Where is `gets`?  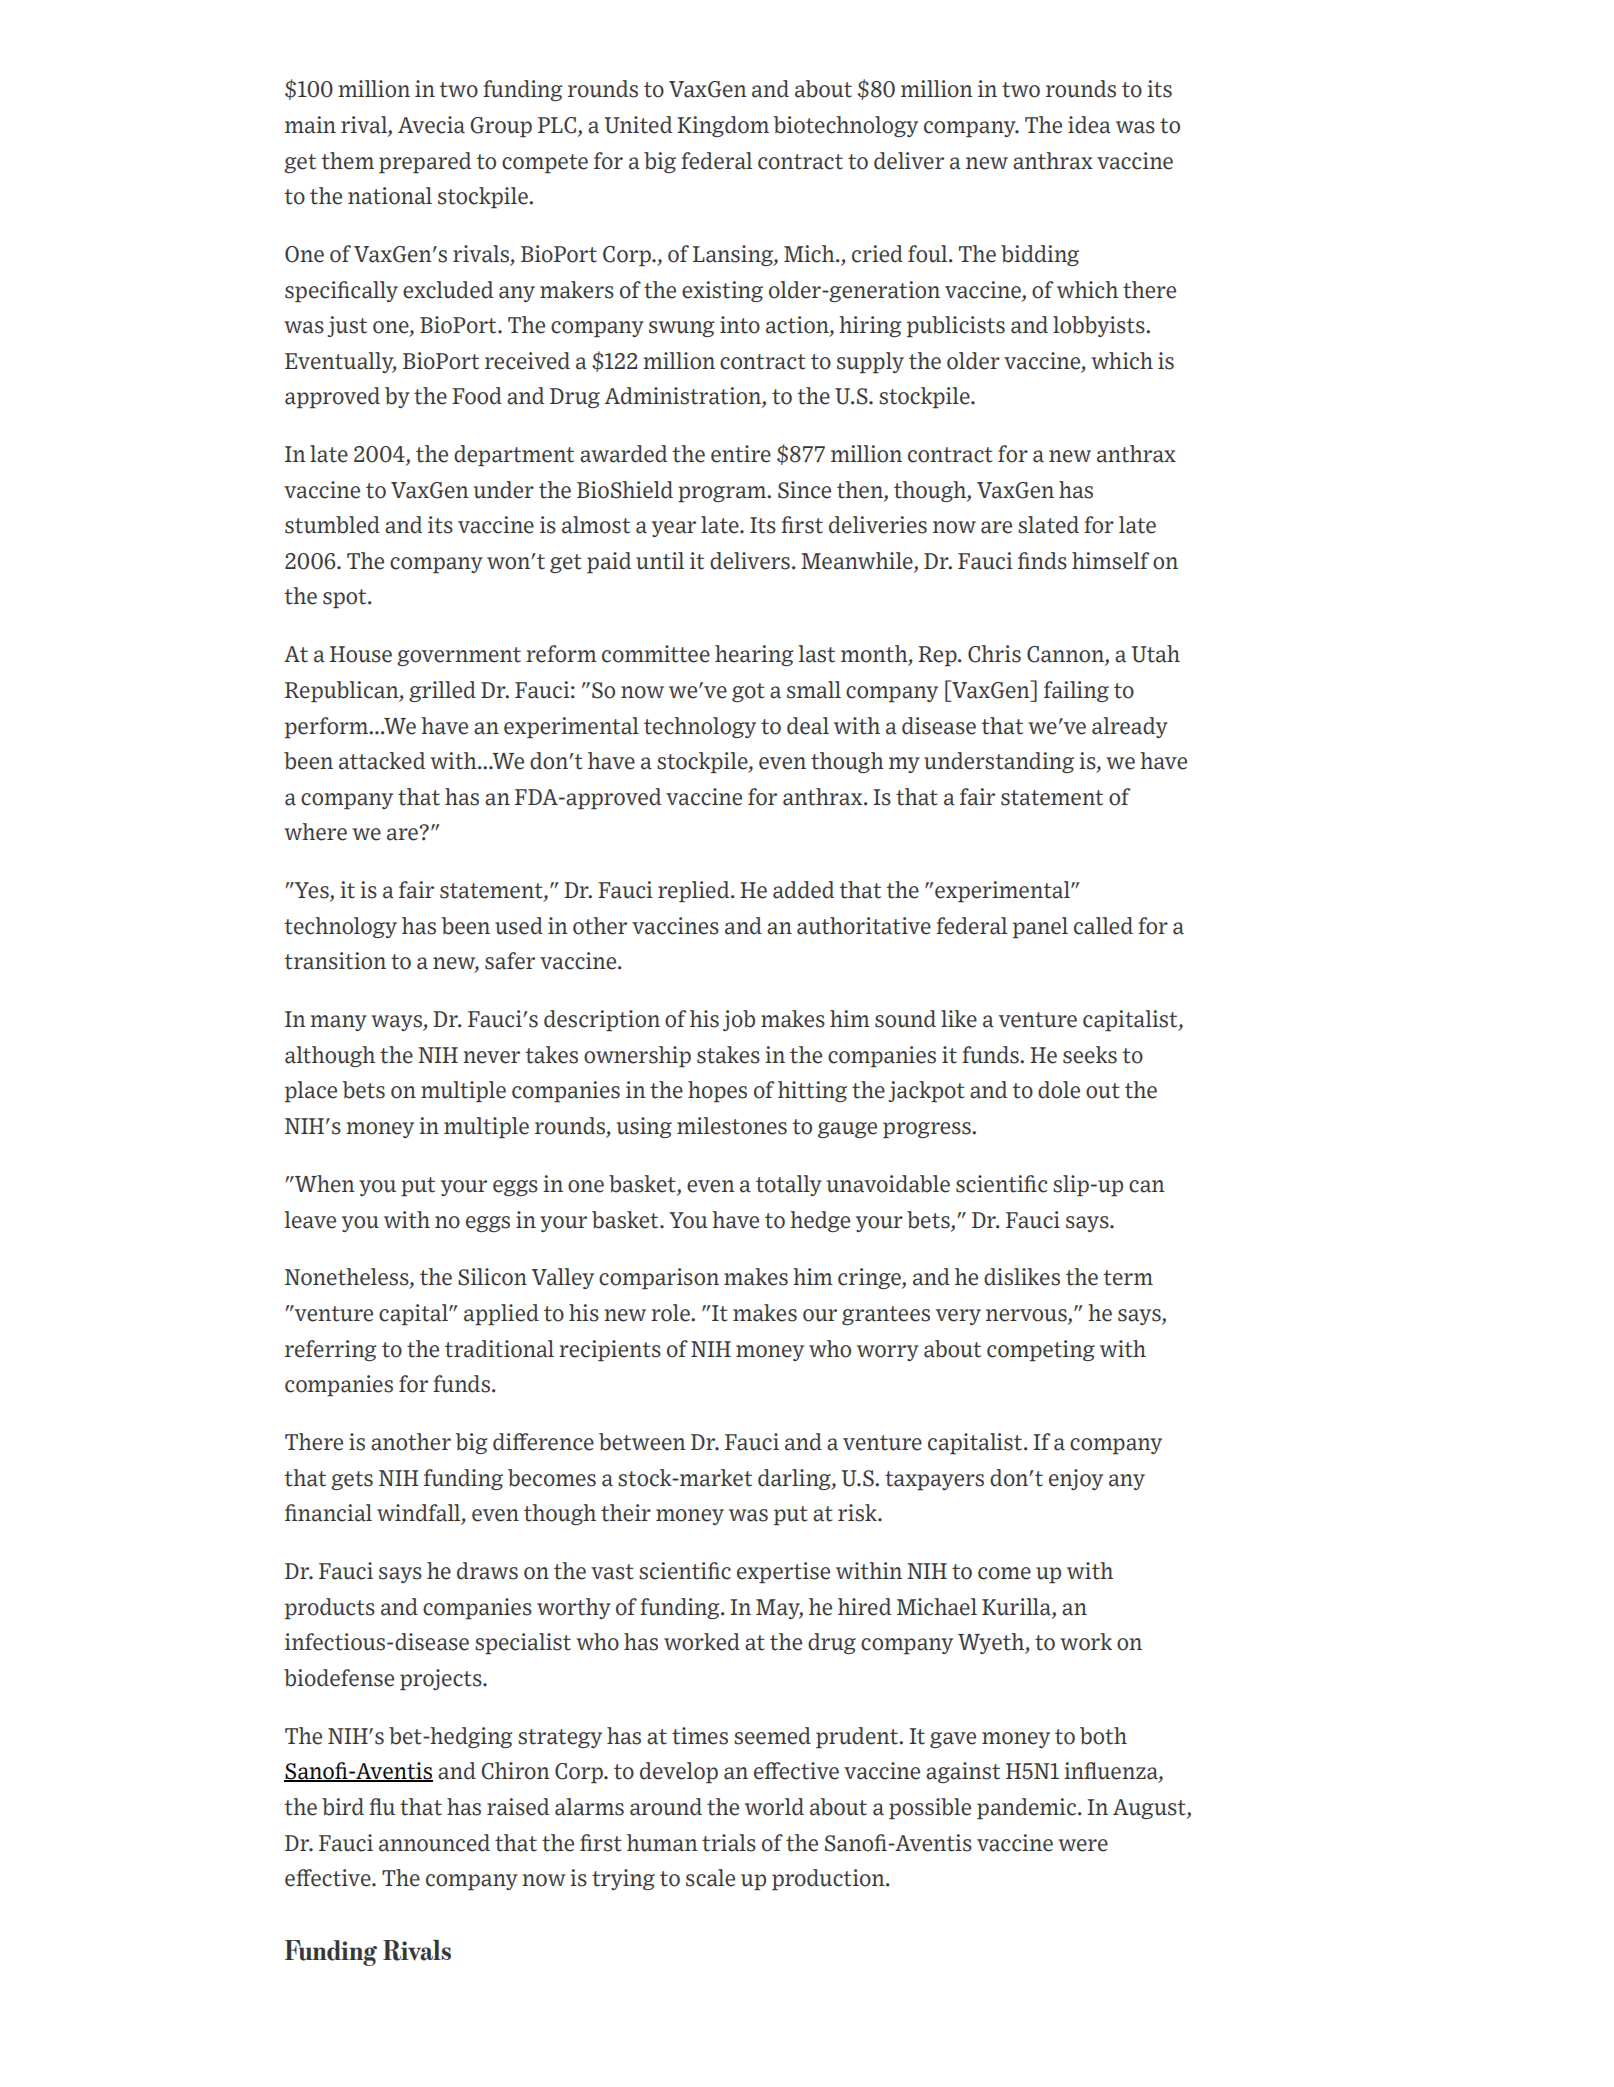 gets is located at coordinates (352, 1480).
